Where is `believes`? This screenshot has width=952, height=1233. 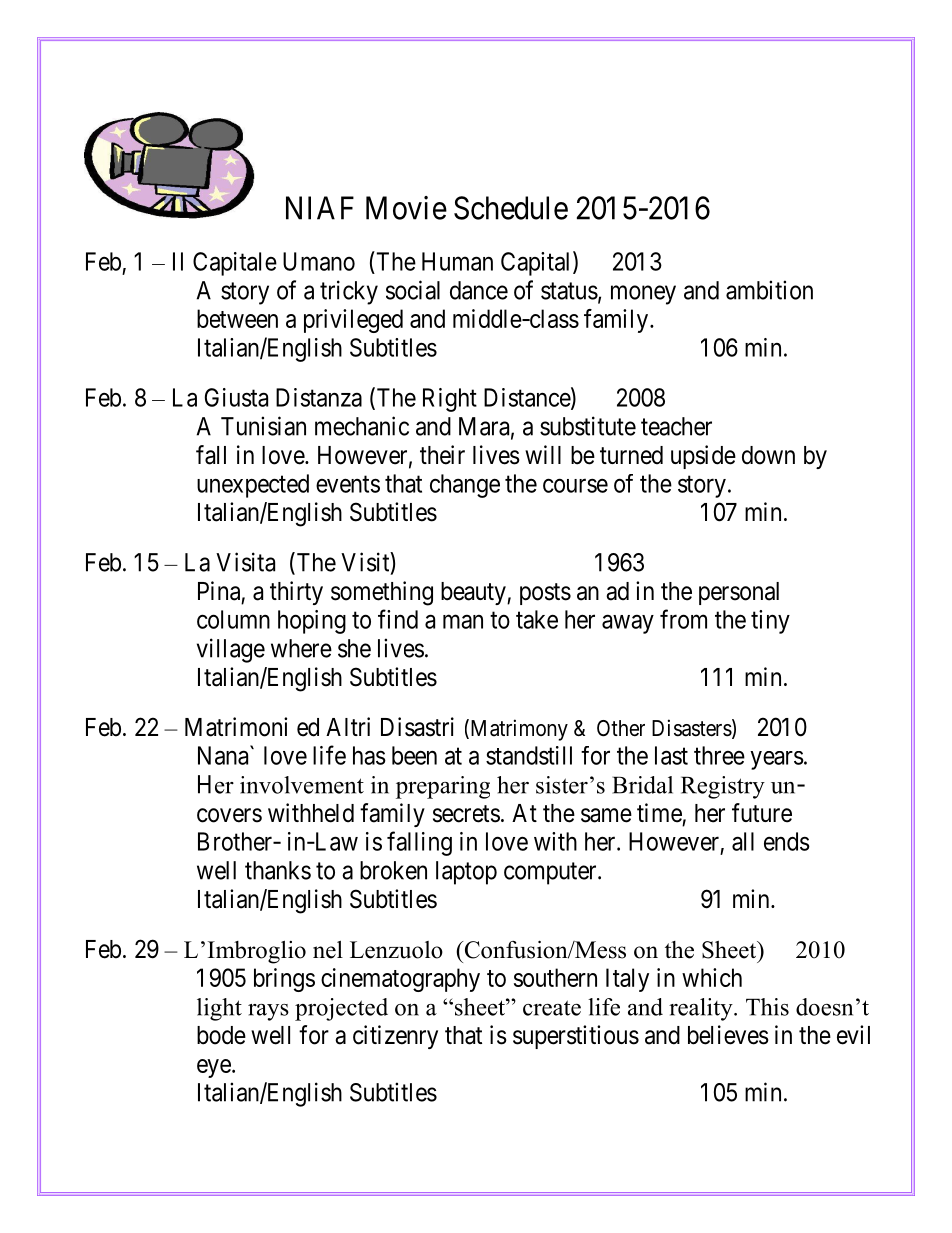
believes is located at coordinates (728, 1035).
